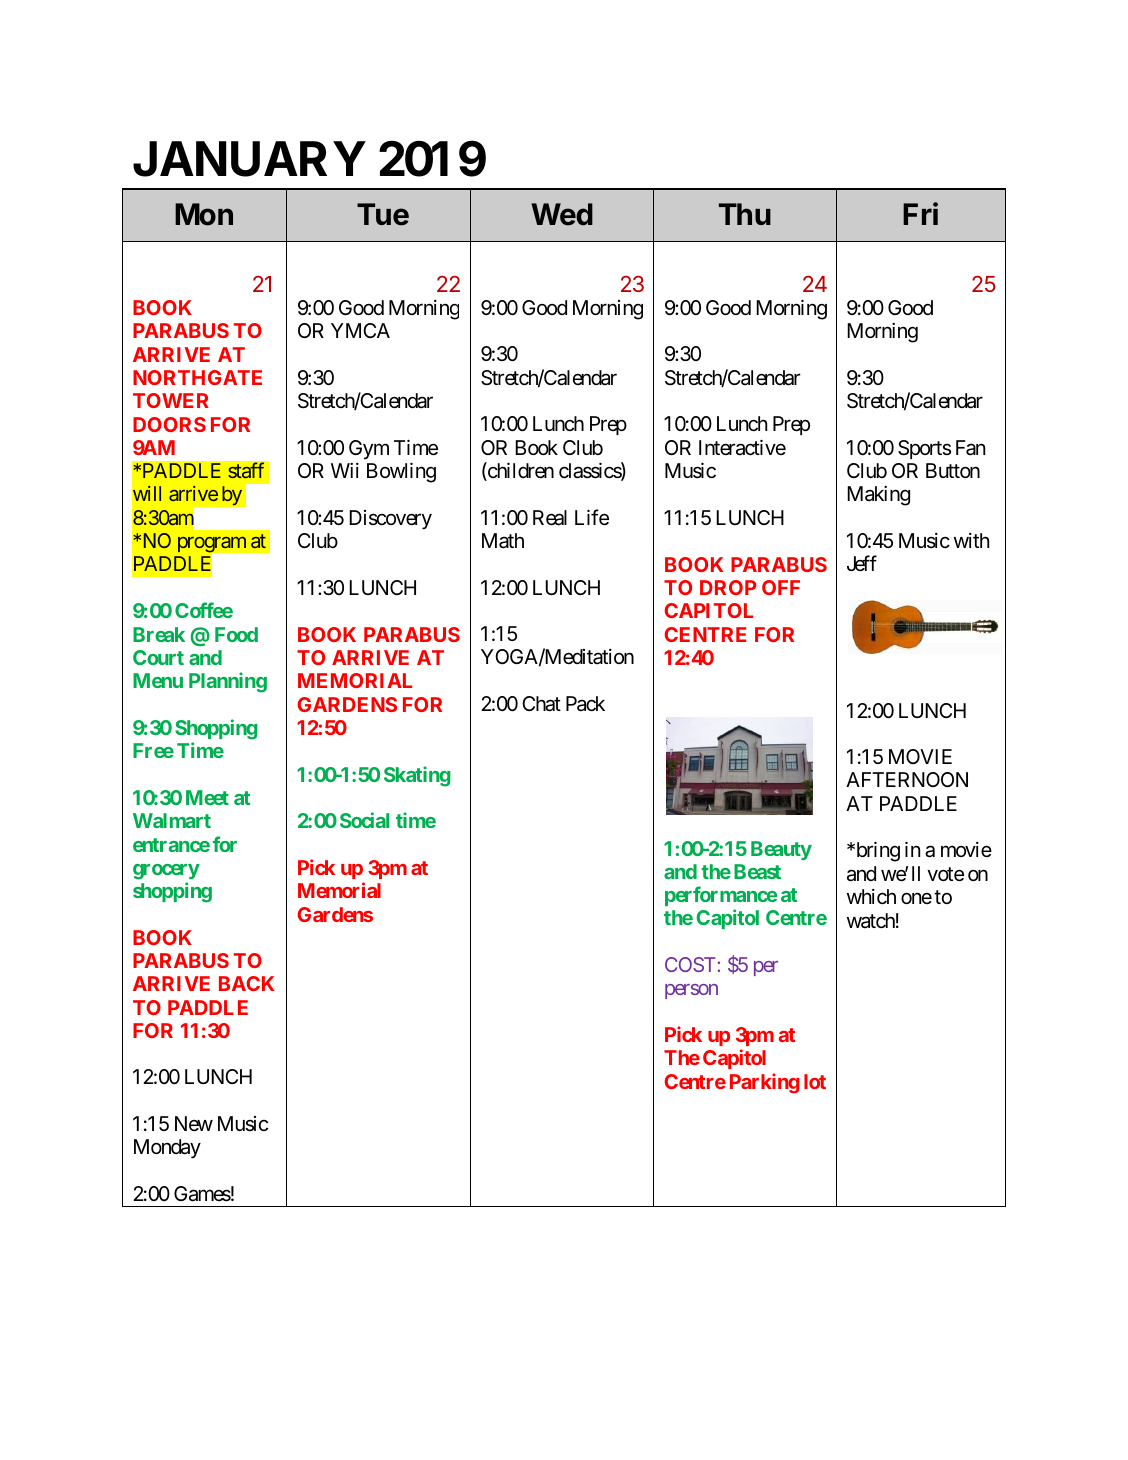 This document has height=1460, width=1128. Describe the element at coordinates (236, 634) in the document. I see `Food` at that location.
